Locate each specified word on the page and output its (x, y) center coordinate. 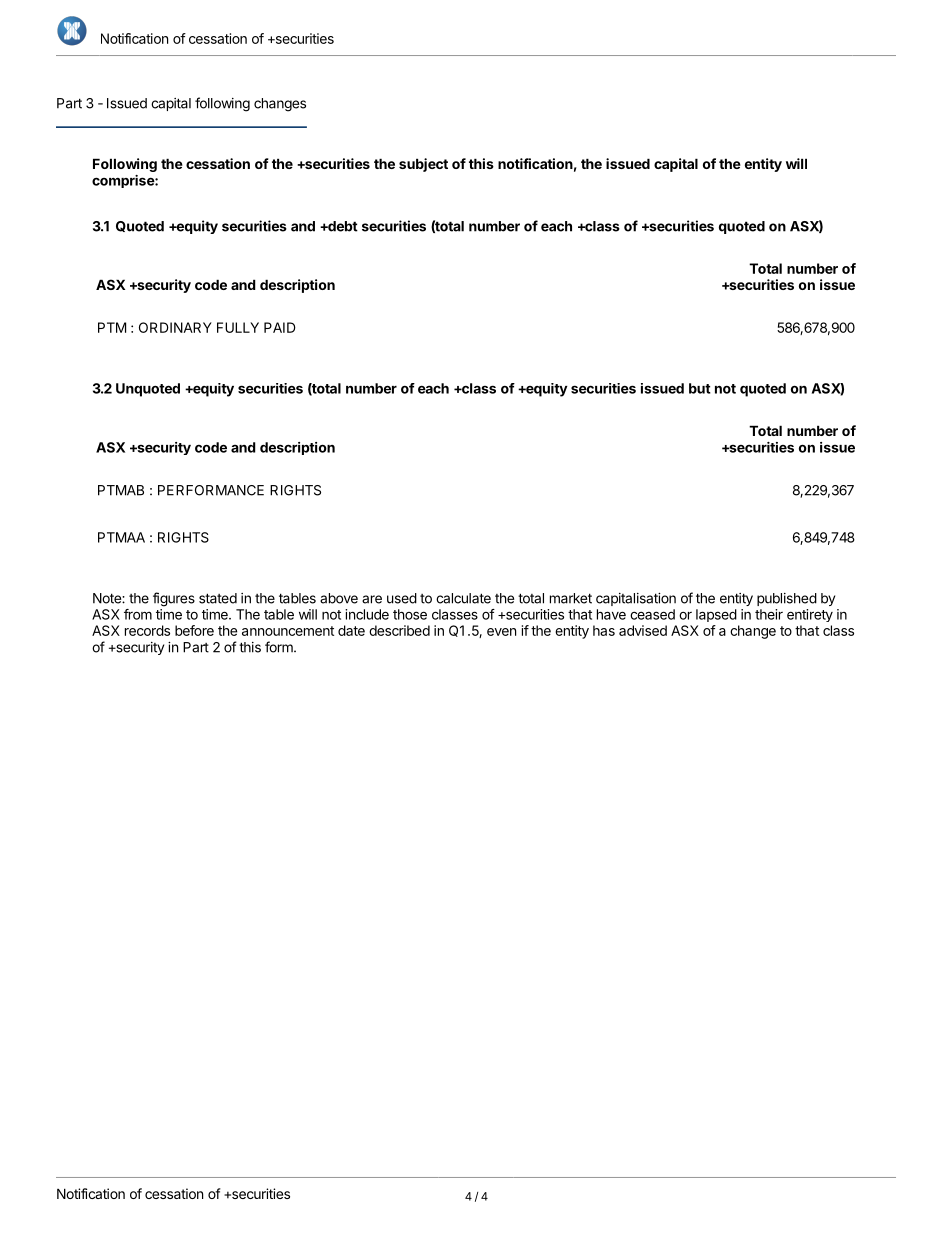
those (410, 614)
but (700, 388)
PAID (280, 327)
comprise (124, 181)
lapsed (716, 615)
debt (342, 226)
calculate (463, 598)
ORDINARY (175, 327)
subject (423, 165)
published (787, 599)
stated (218, 598)
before (194, 630)
